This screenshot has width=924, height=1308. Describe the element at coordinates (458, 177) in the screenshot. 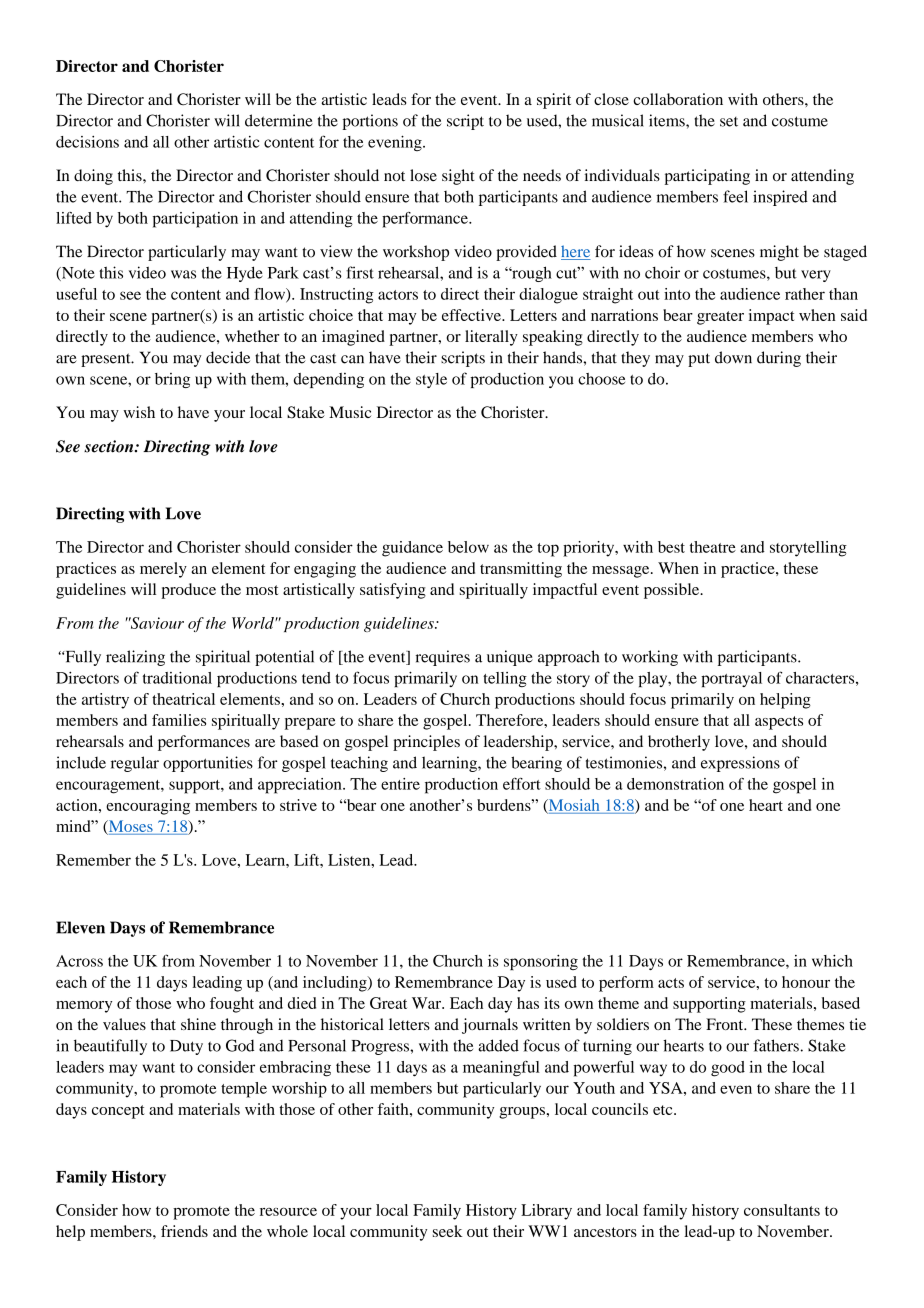

I see `sight` at that location.
